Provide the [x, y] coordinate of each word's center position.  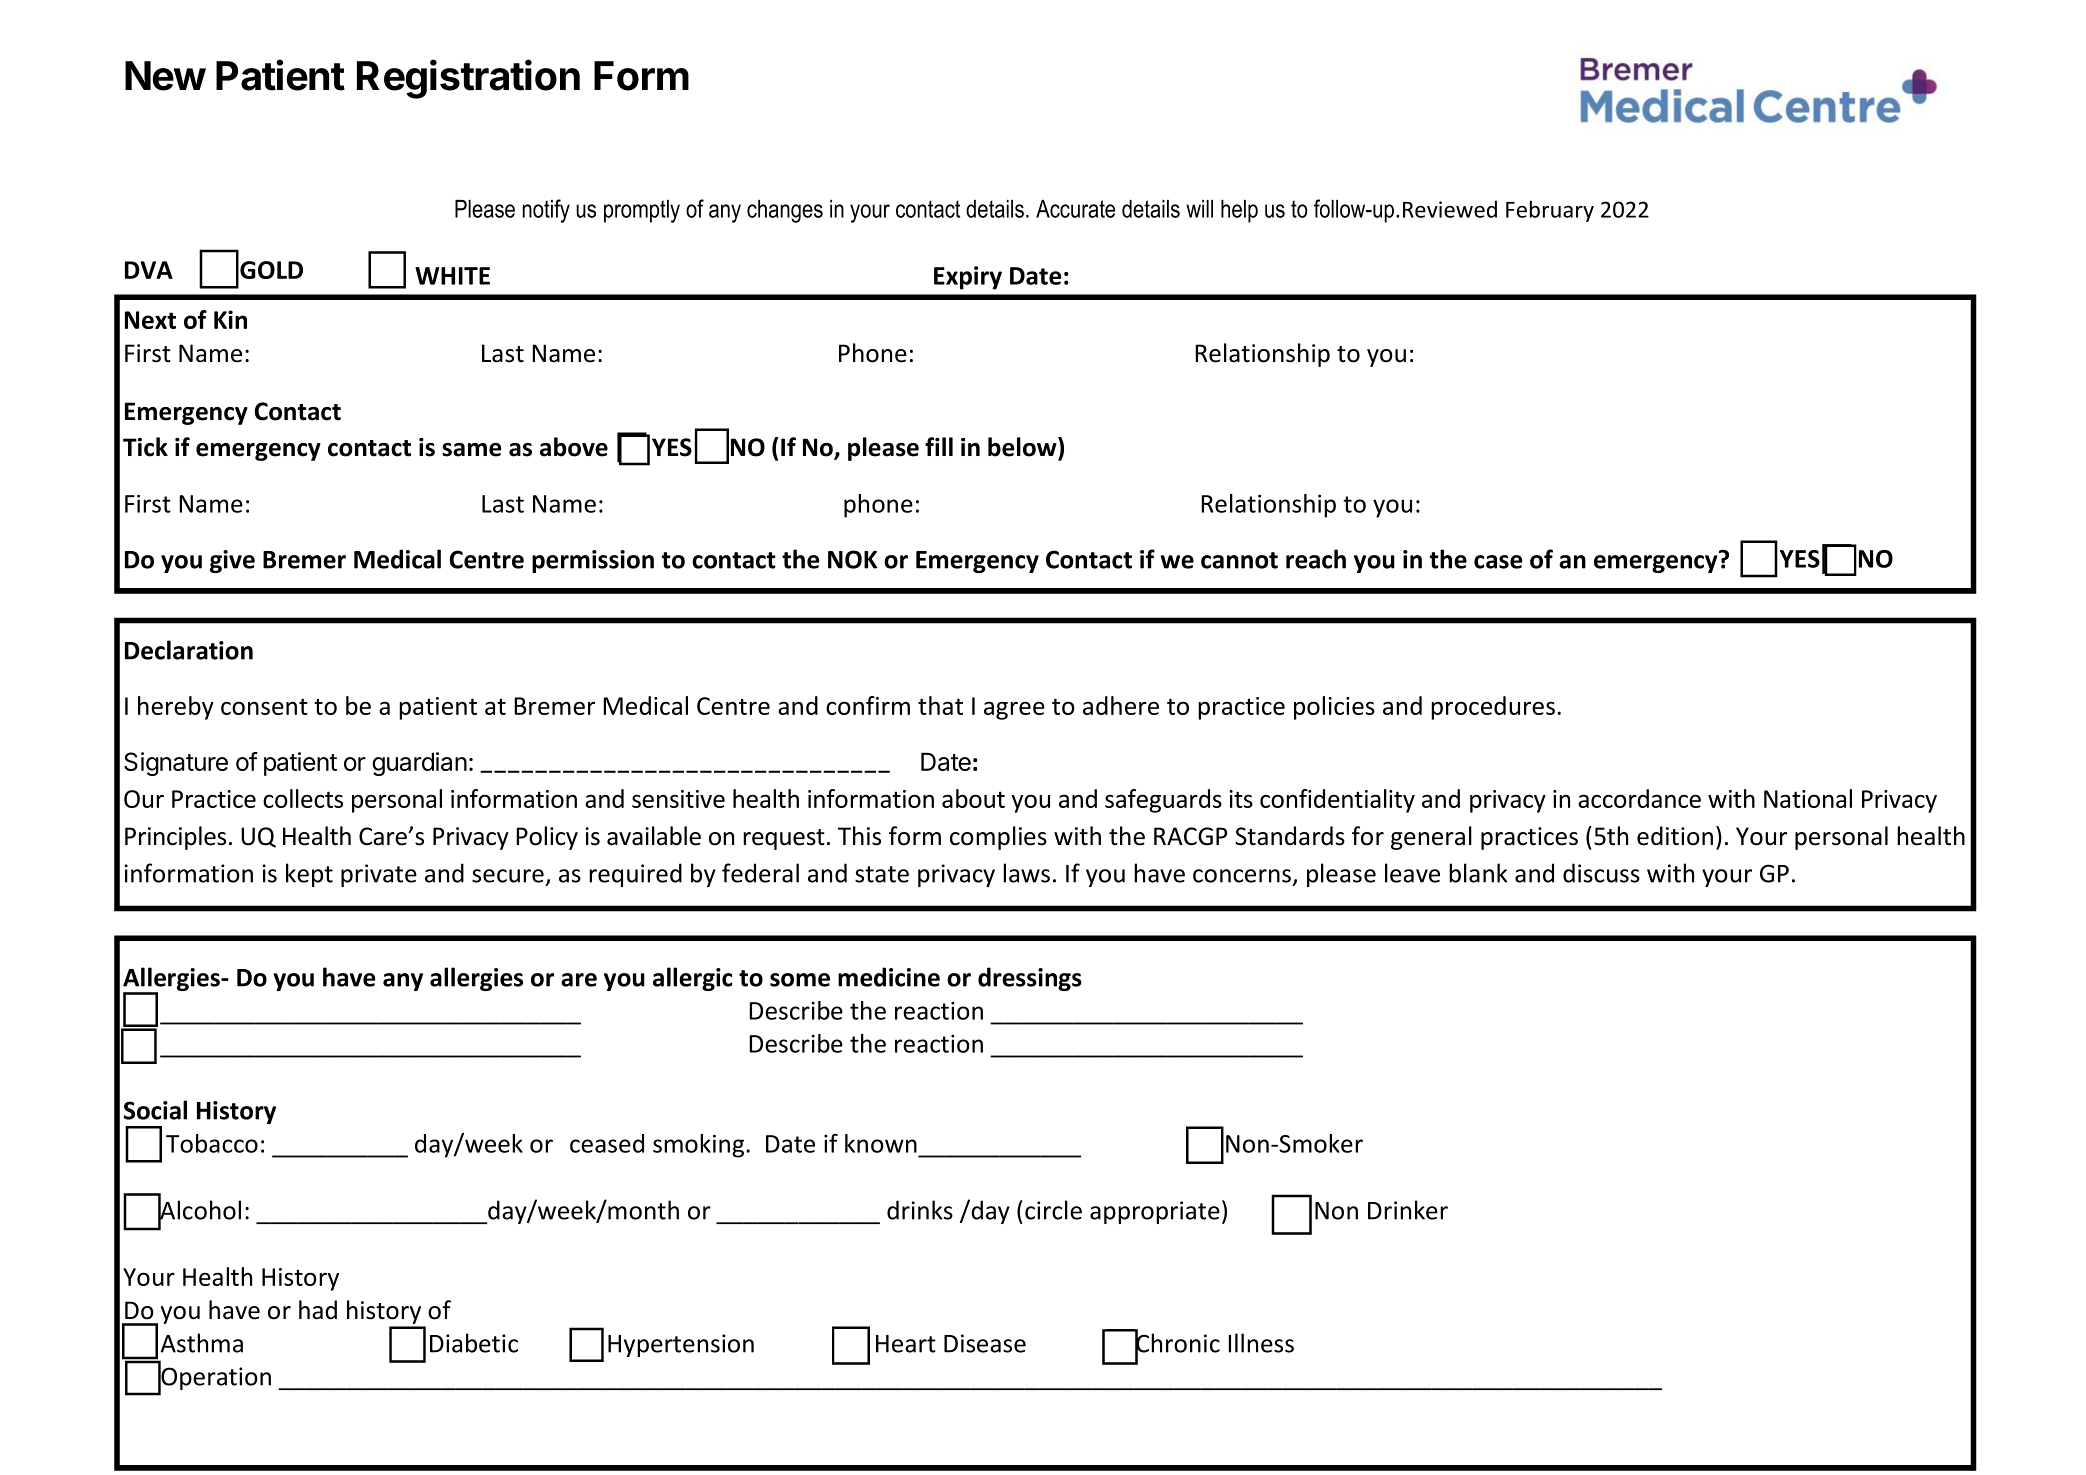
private [379, 875]
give [232, 561]
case [1498, 562]
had [318, 1310]
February [1550, 211]
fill [939, 446]
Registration [468, 79]
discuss [1601, 873]
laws [1026, 873]
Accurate [1075, 209]
